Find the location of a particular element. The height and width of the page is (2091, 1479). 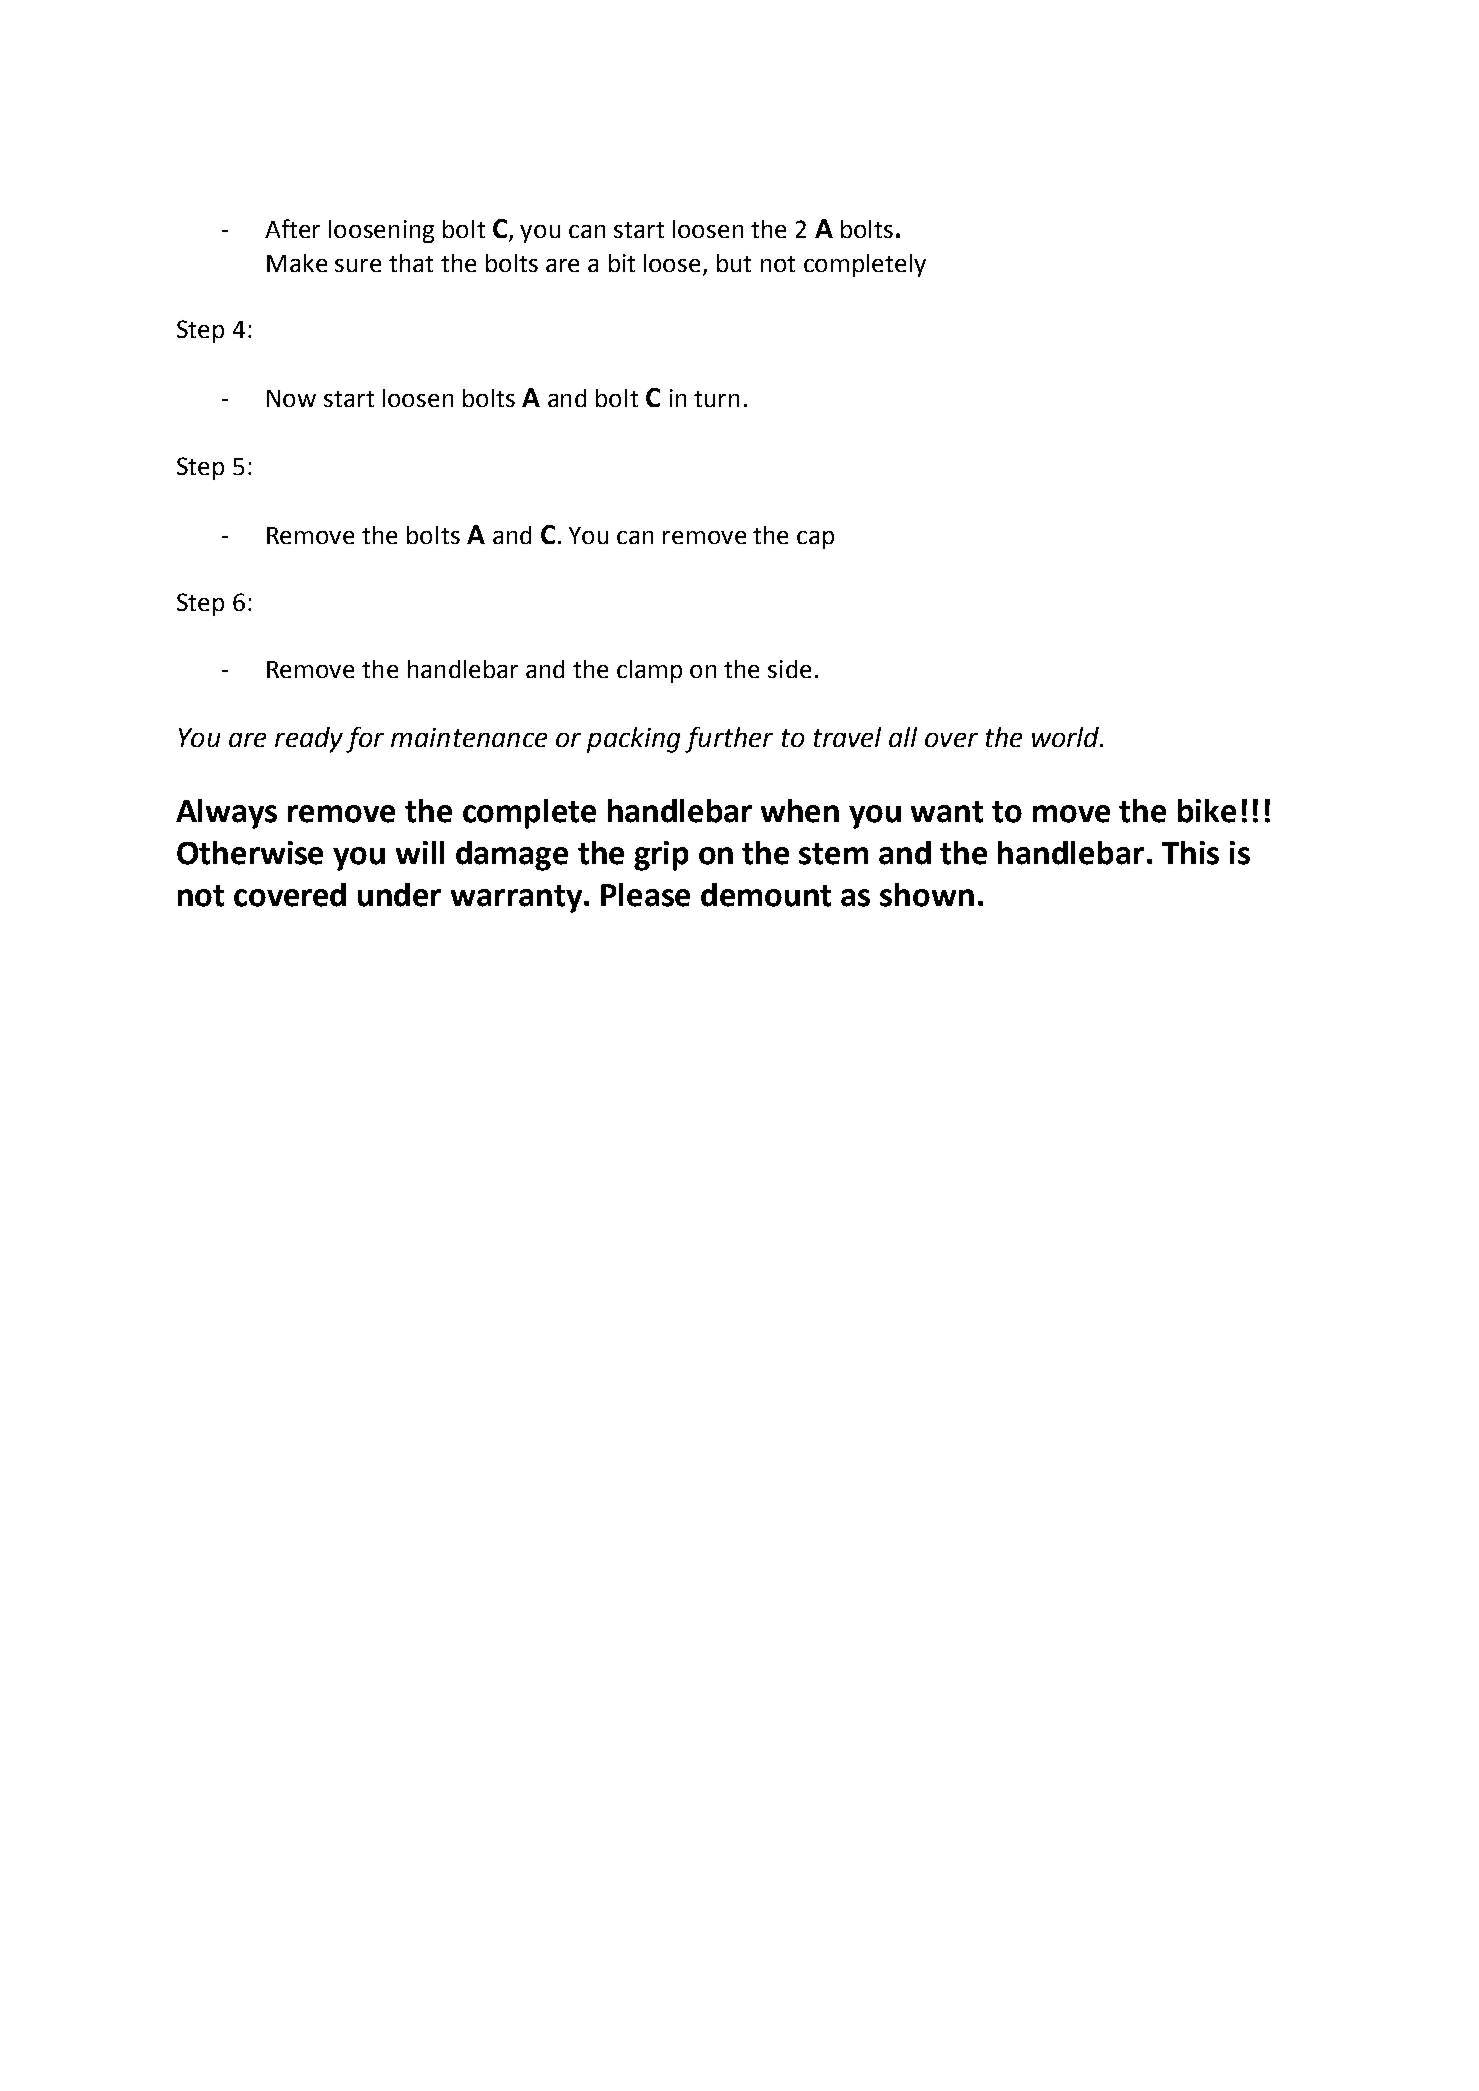

clamp is located at coordinates (649, 671).
